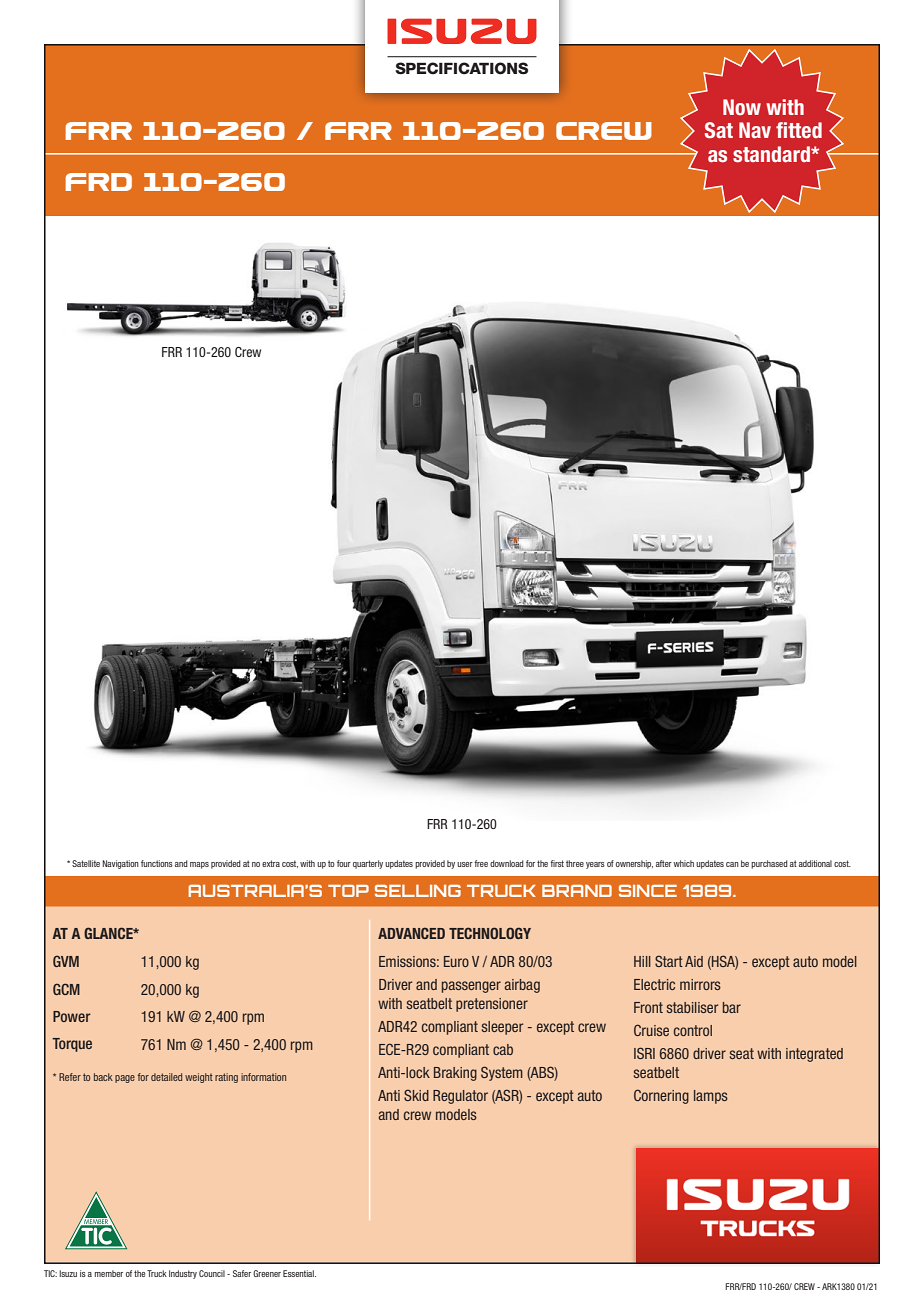  Describe the element at coordinates (732, 864) in the screenshot. I see `can` at that location.
